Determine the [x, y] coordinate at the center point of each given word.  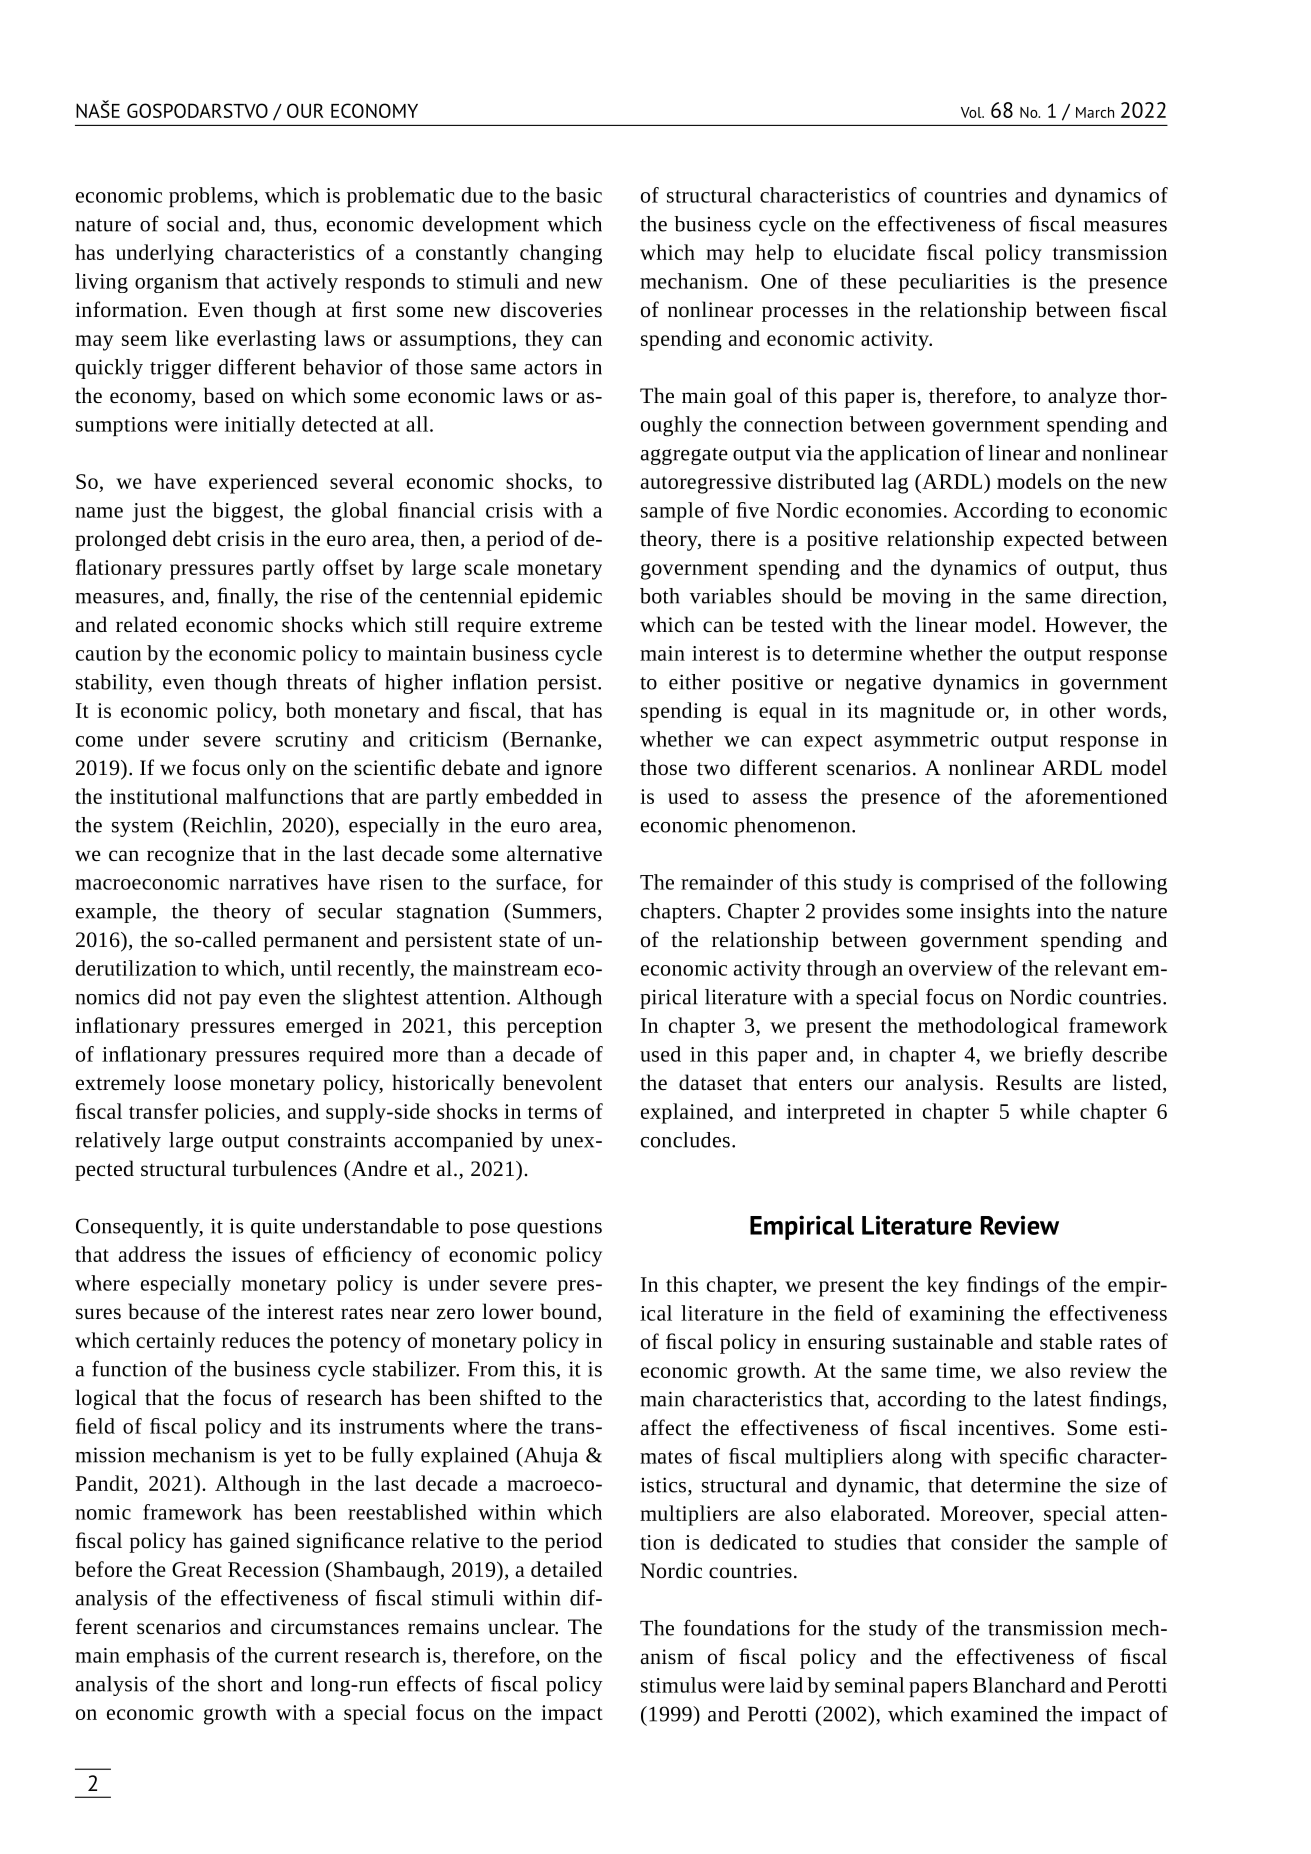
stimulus [678, 1685]
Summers [553, 911]
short [240, 1684]
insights [995, 913]
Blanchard [1019, 1685]
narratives [273, 882]
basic [579, 195]
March [1095, 112]
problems [212, 197]
